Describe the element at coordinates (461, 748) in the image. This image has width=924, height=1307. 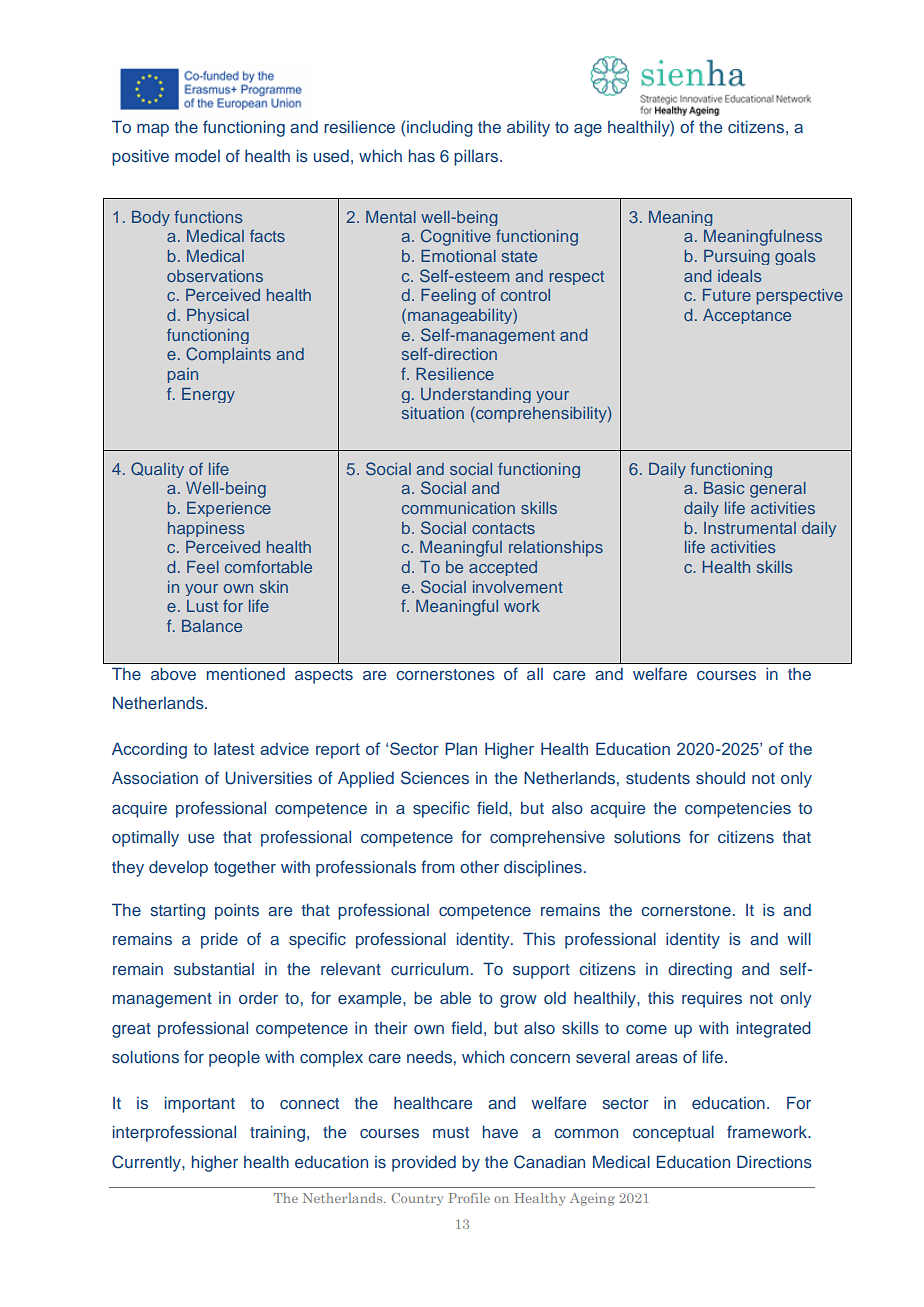
I see `Plan` at that location.
